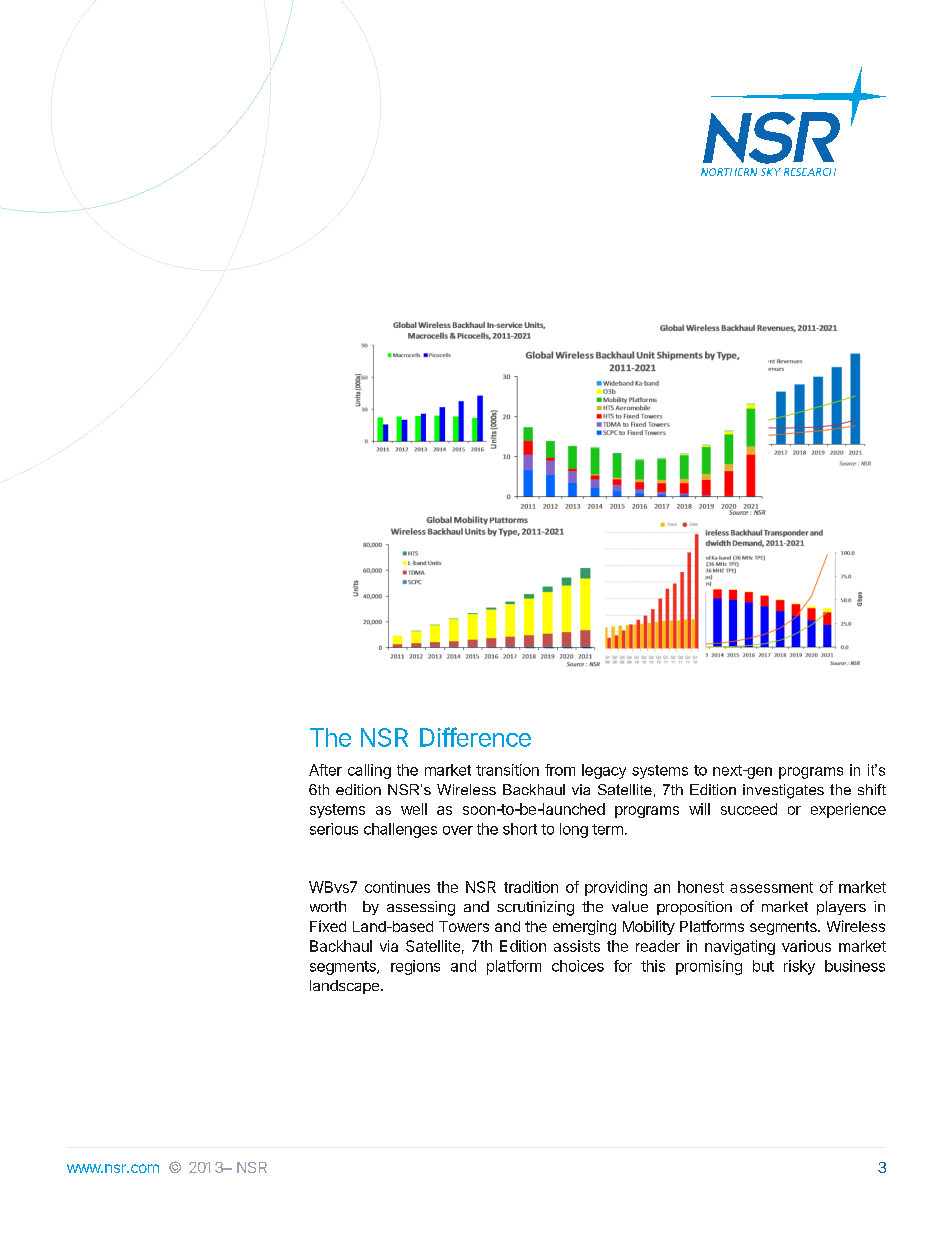 Image resolution: width=952 pixels, height=1233 pixels. Describe the element at coordinates (560, 770) in the screenshot. I see `from` at that location.
